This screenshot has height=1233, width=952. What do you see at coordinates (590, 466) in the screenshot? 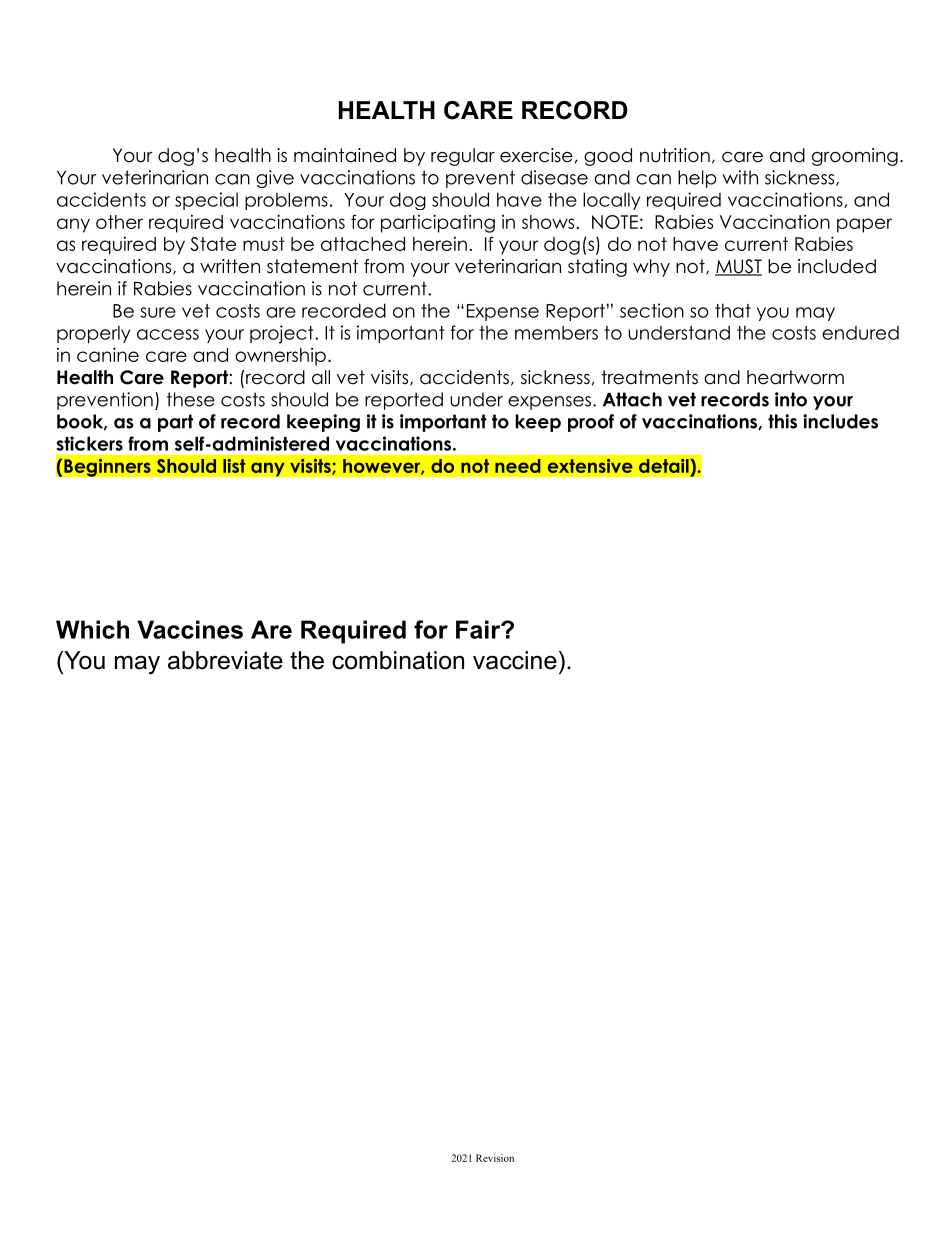
I see `extensive` at bounding box center [590, 466].
